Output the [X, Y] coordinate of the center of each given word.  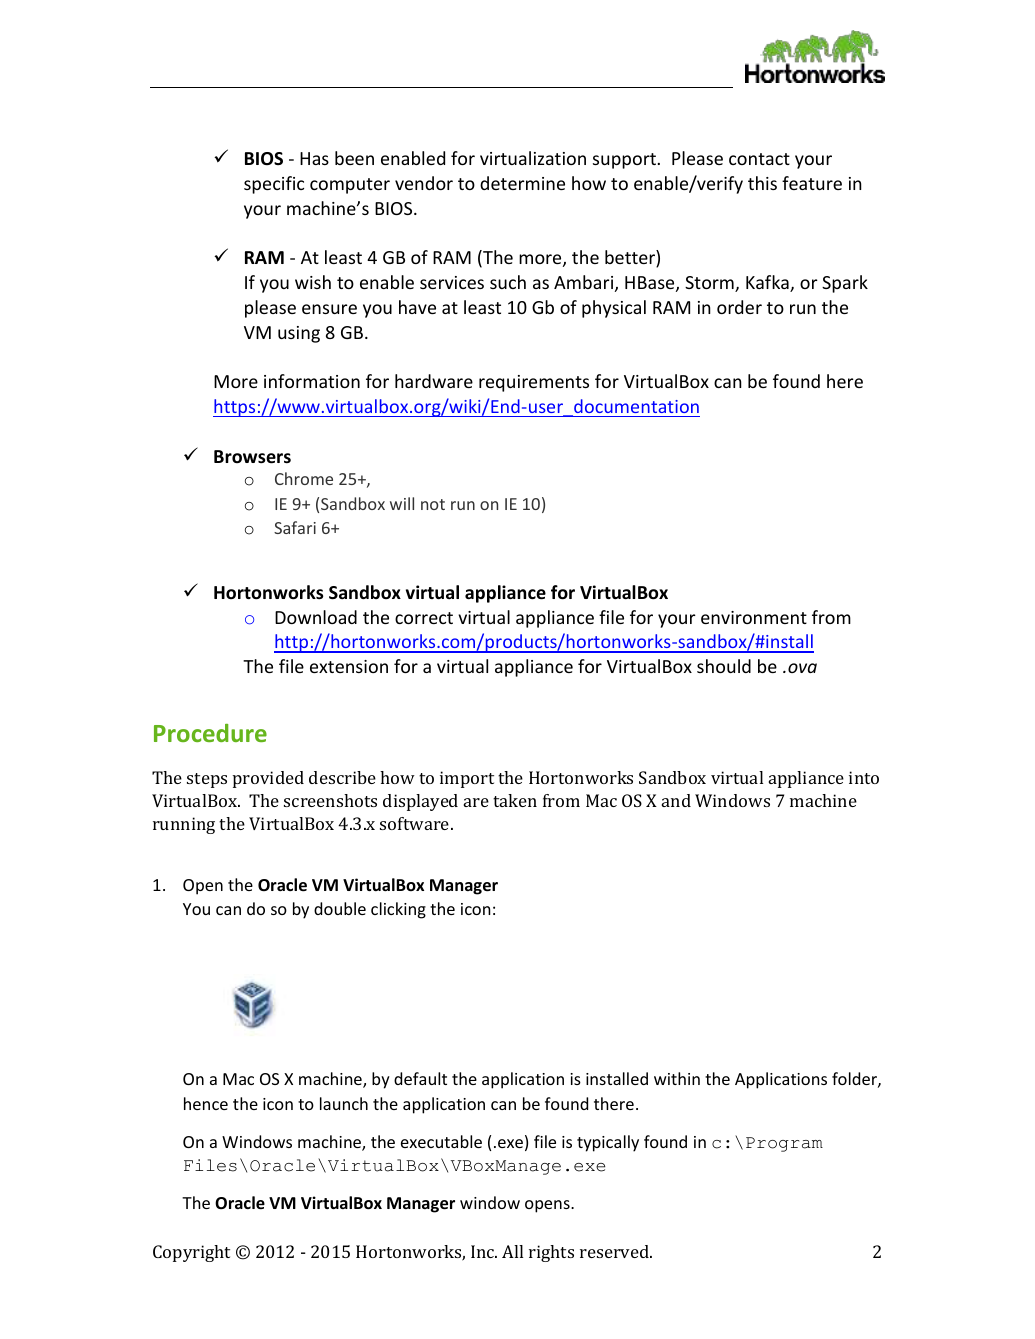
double [340, 908]
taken [515, 800]
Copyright [191, 1253]
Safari [295, 527]
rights [551, 1253]
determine [522, 183]
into [864, 777]
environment [754, 617]
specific [274, 185]
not [433, 504]
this [762, 183]
